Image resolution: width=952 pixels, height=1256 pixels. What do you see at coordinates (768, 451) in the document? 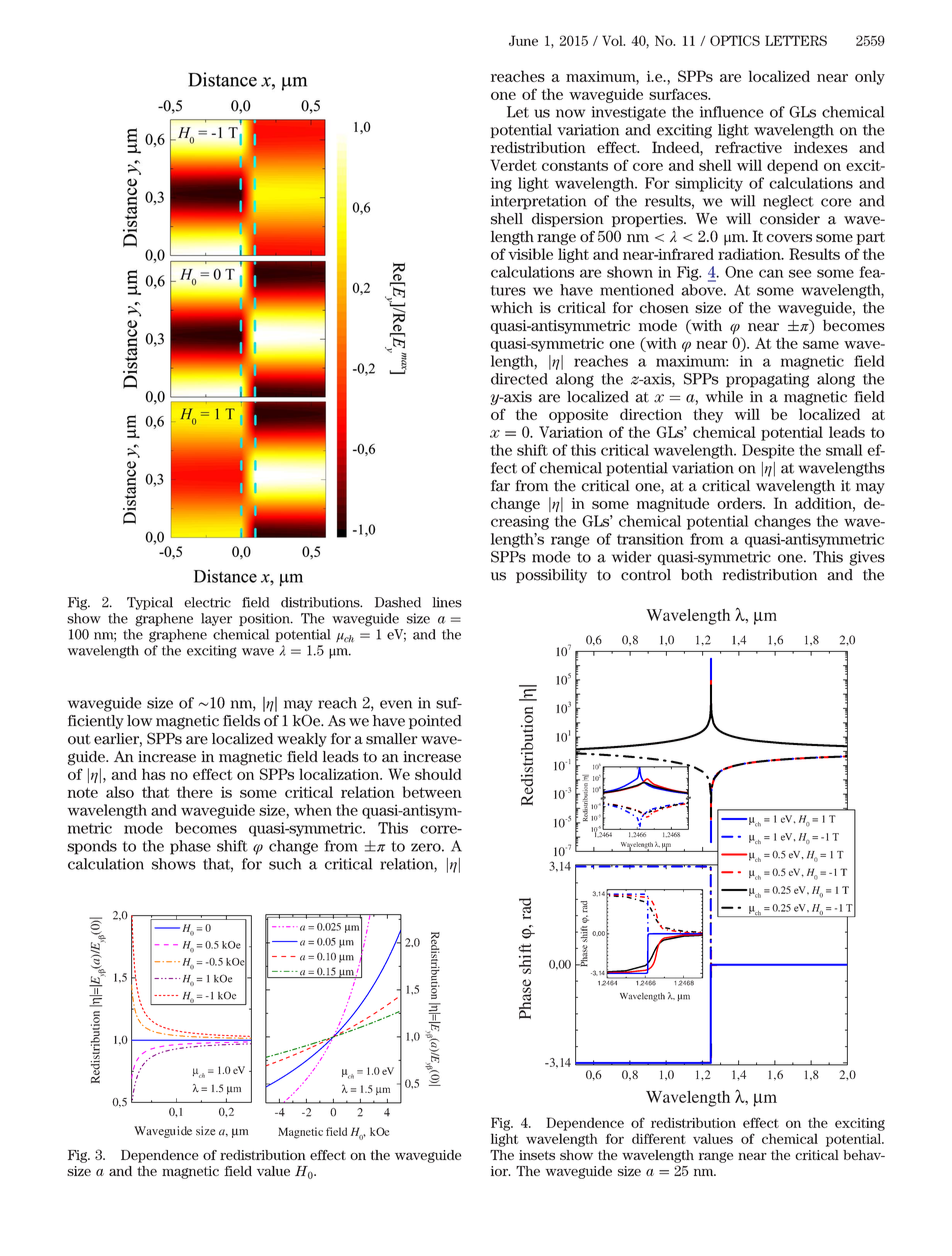
I see `Despite` at bounding box center [768, 451].
